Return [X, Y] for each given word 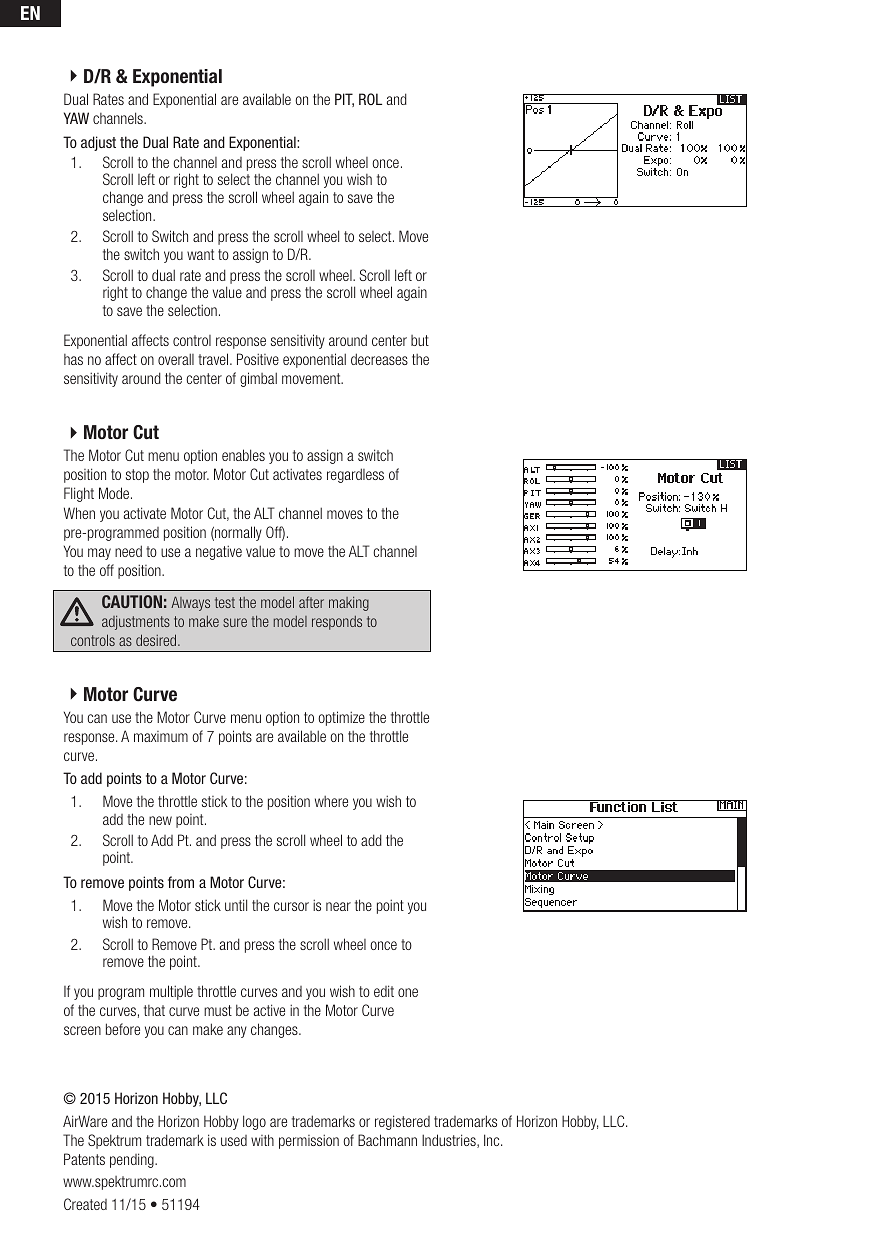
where [331, 801]
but [420, 340]
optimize [341, 718]
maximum [161, 736]
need [128, 551]
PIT [344, 100]
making [349, 604]
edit [384, 991]
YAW [76, 118]
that [154, 1010]
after [311, 602]
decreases [379, 359]
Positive [258, 359]
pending [133, 1160]
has [73, 359]
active [269, 1010]
